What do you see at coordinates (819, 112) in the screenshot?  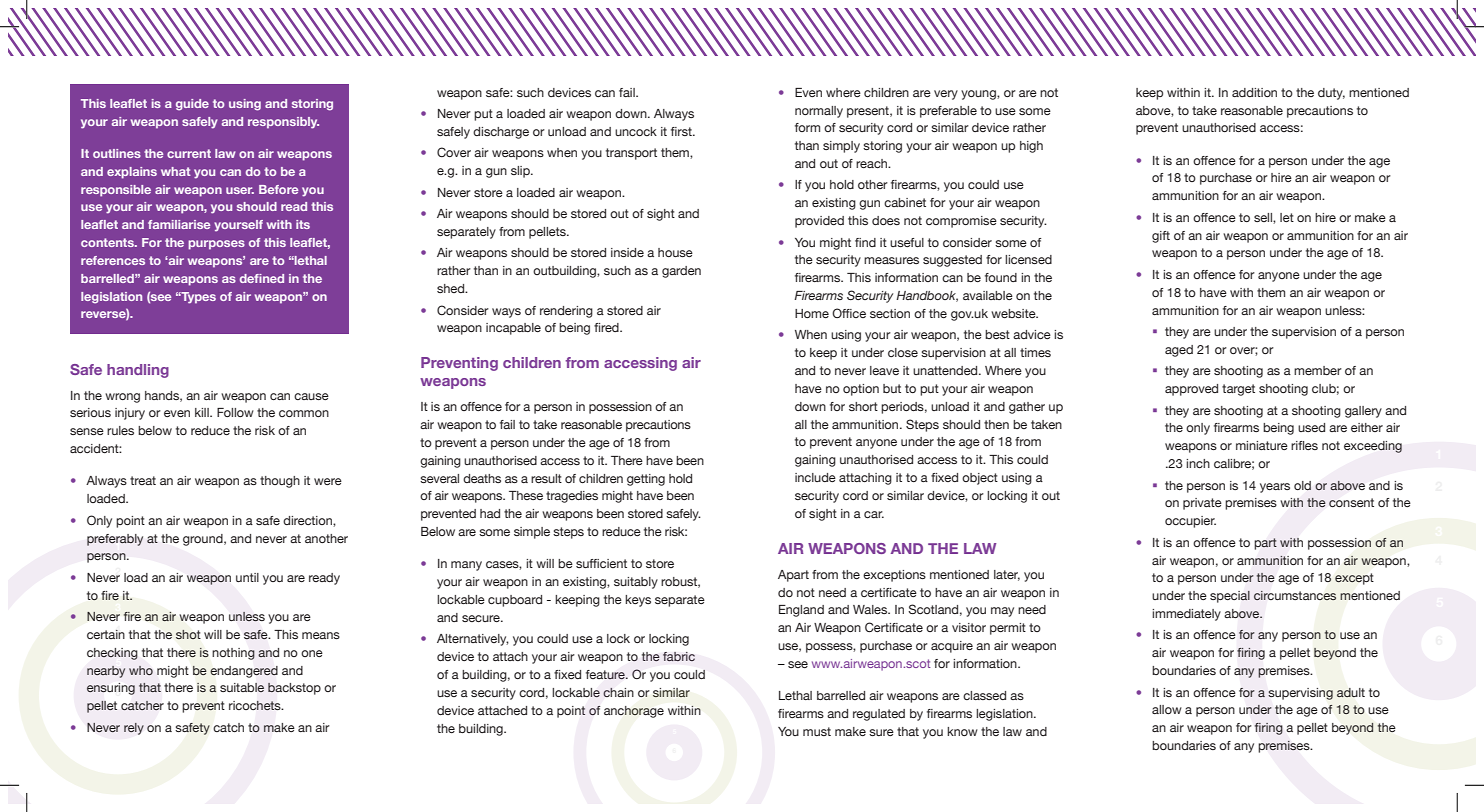 I see `normally` at bounding box center [819, 112].
